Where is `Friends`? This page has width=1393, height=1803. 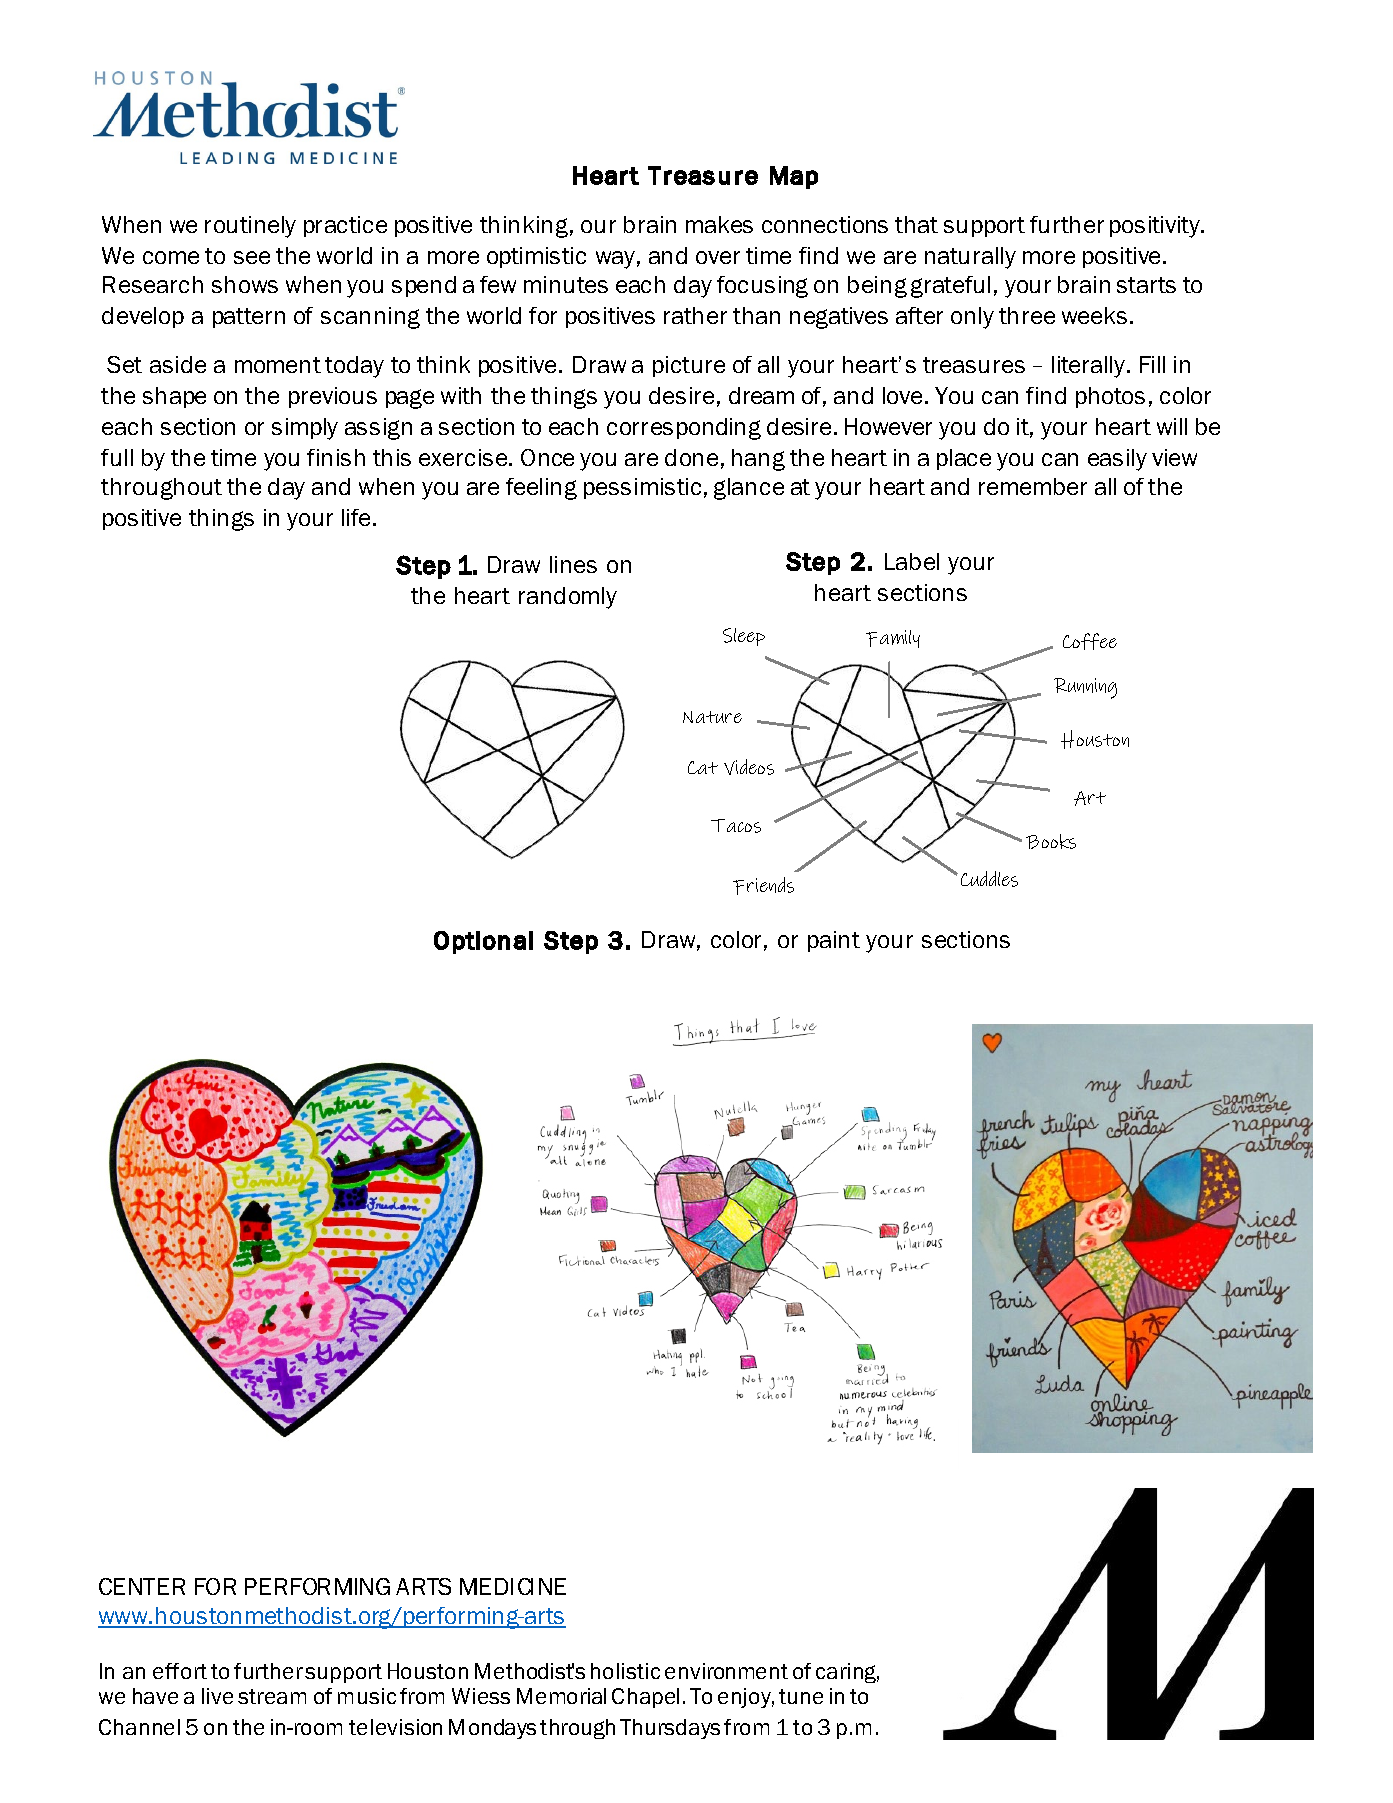 Friends is located at coordinates (763, 886).
